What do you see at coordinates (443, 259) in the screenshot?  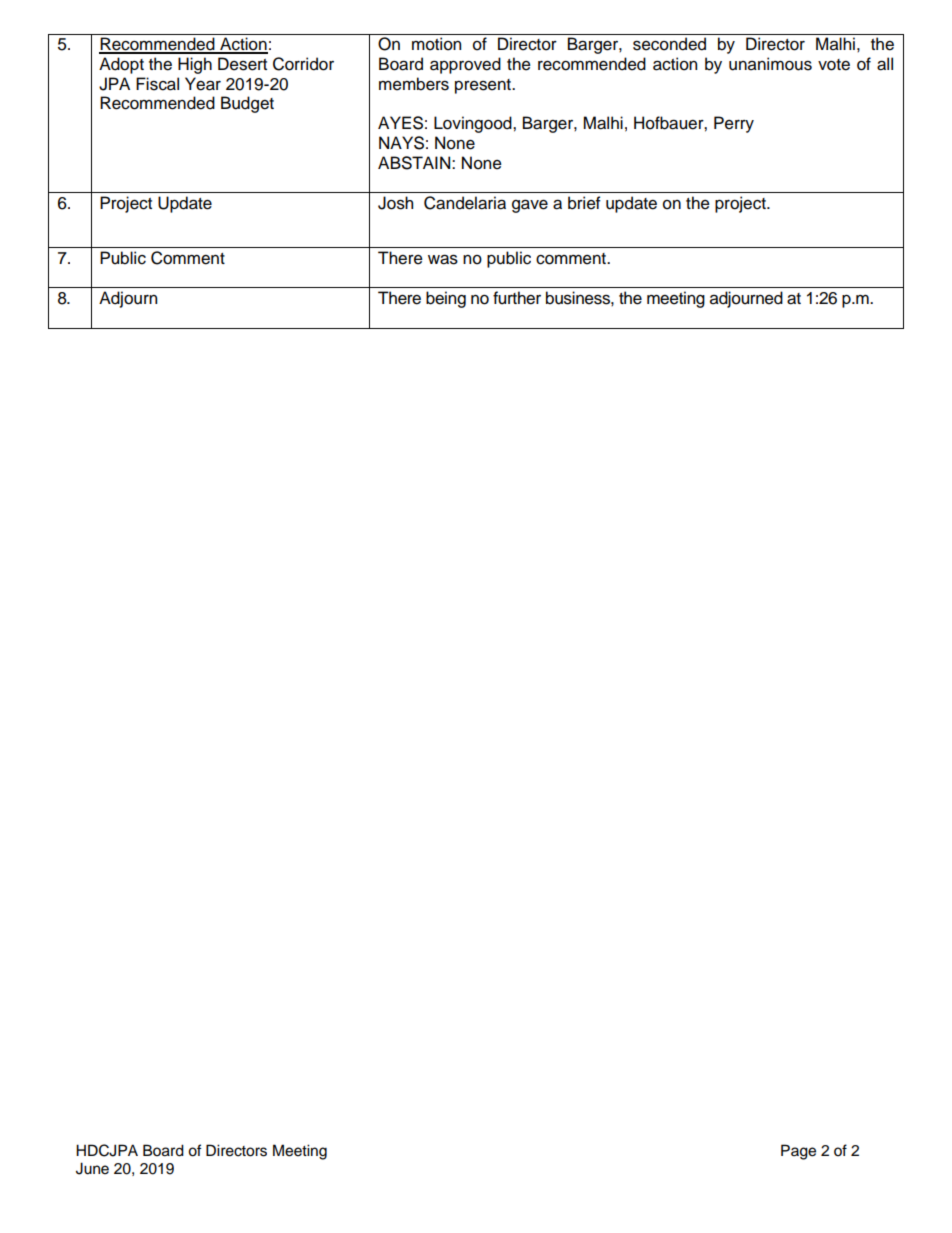 I see `was` at bounding box center [443, 259].
